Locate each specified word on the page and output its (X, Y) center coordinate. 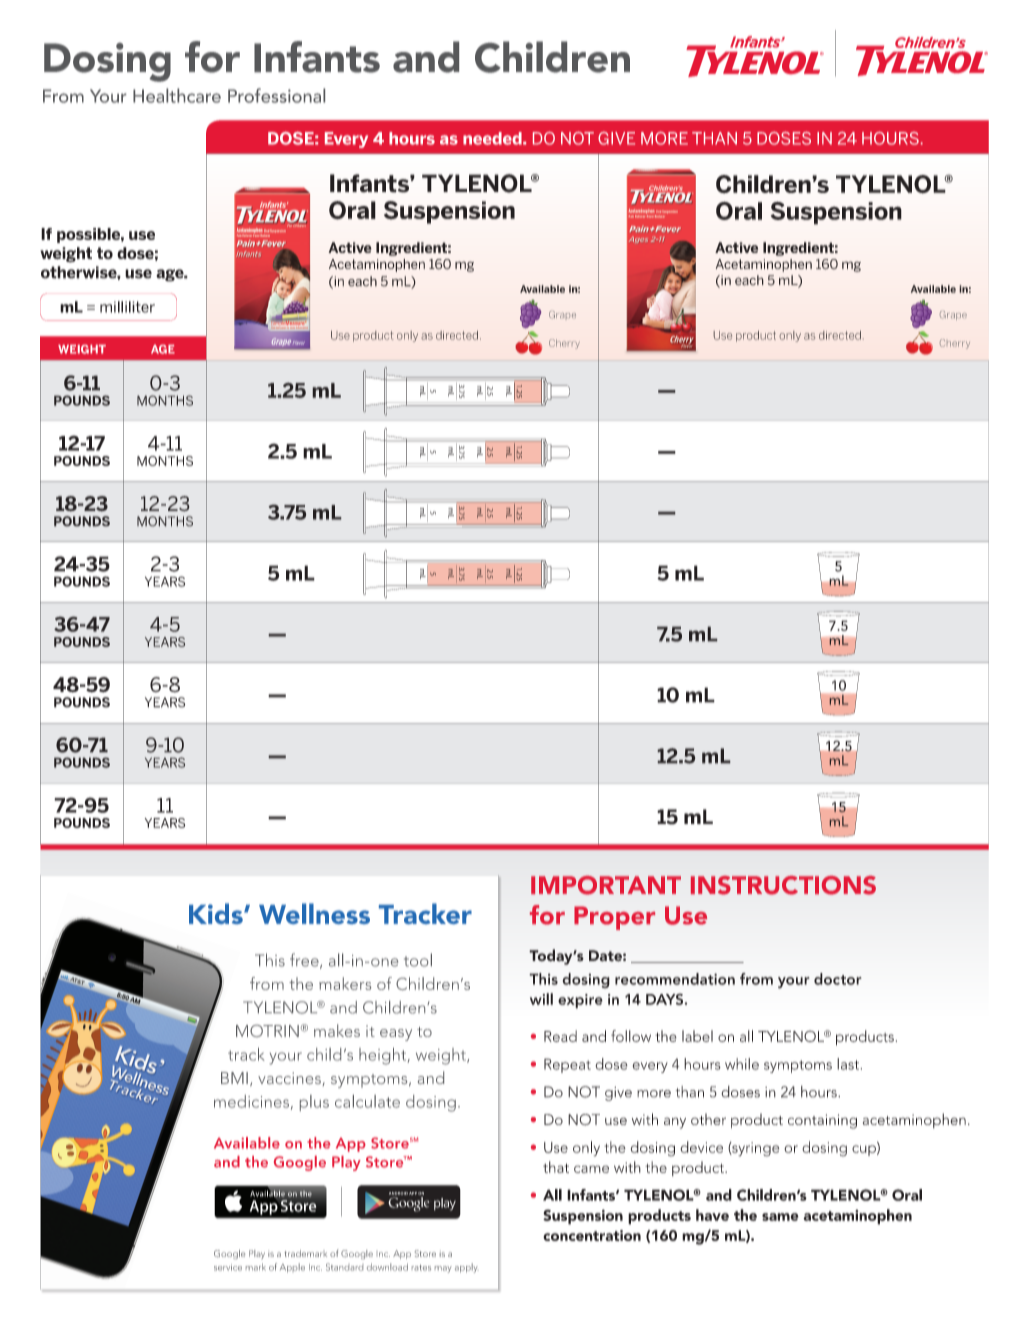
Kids (217, 913)
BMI (234, 1078)
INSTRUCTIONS (783, 885)
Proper (614, 918)
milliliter (127, 307)
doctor (838, 979)
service (228, 1267)
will (541, 999)
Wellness (314, 913)
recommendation (675, 979)
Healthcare (177, 95)
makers (345, 983)
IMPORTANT (606, 885)
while (742, 1064)
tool (418, 960)
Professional (276, 95)
